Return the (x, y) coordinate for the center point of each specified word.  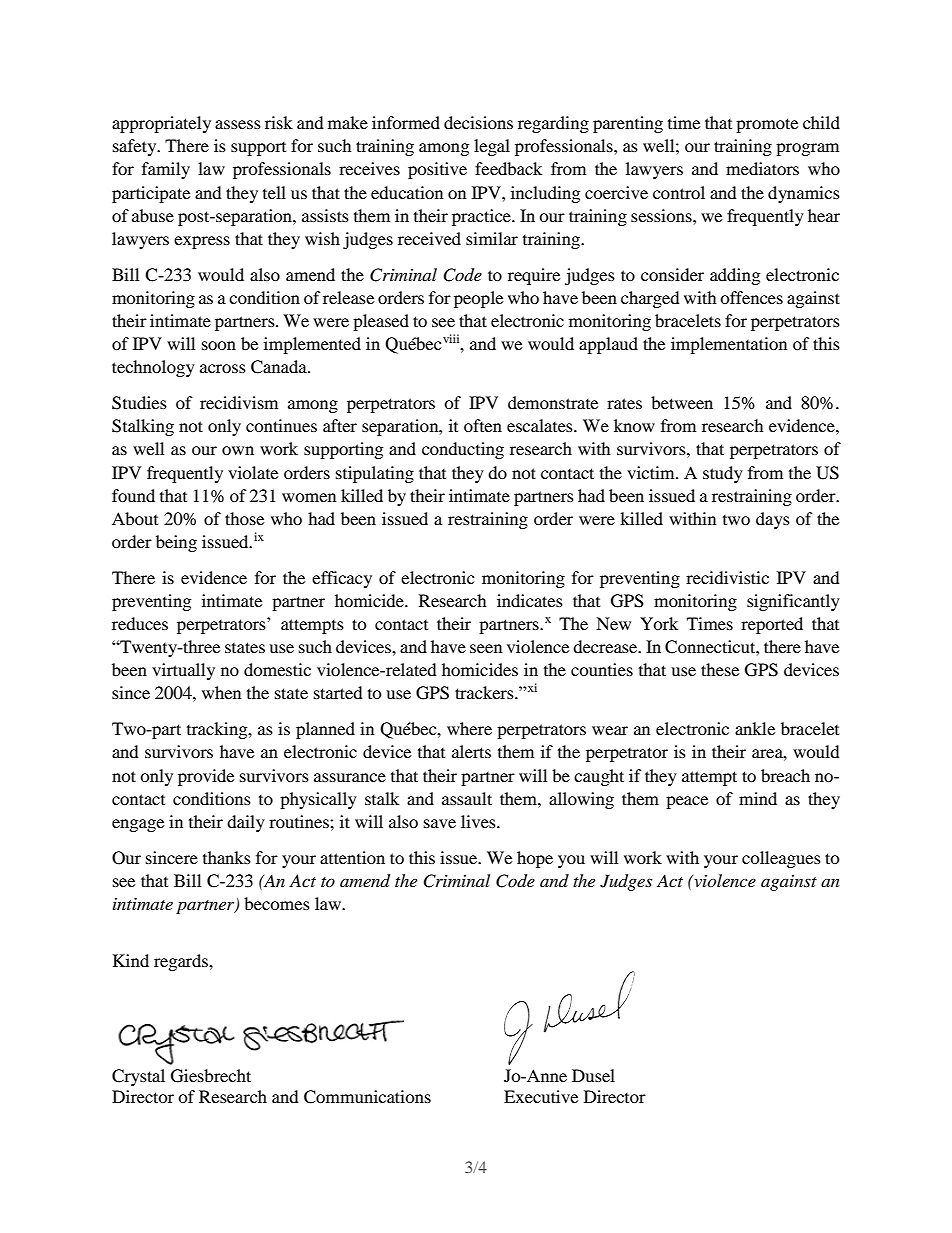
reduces (140, 623)
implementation (729, 345)
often (483, 425)
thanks (227, 857)
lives (479, 821)
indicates (530, 600)
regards (182, 962)
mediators (762, 168)
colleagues (781, 859)
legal (492, 147)
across (223, 368)
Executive (541, 1096)
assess (238, 124)
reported (772, 625)
